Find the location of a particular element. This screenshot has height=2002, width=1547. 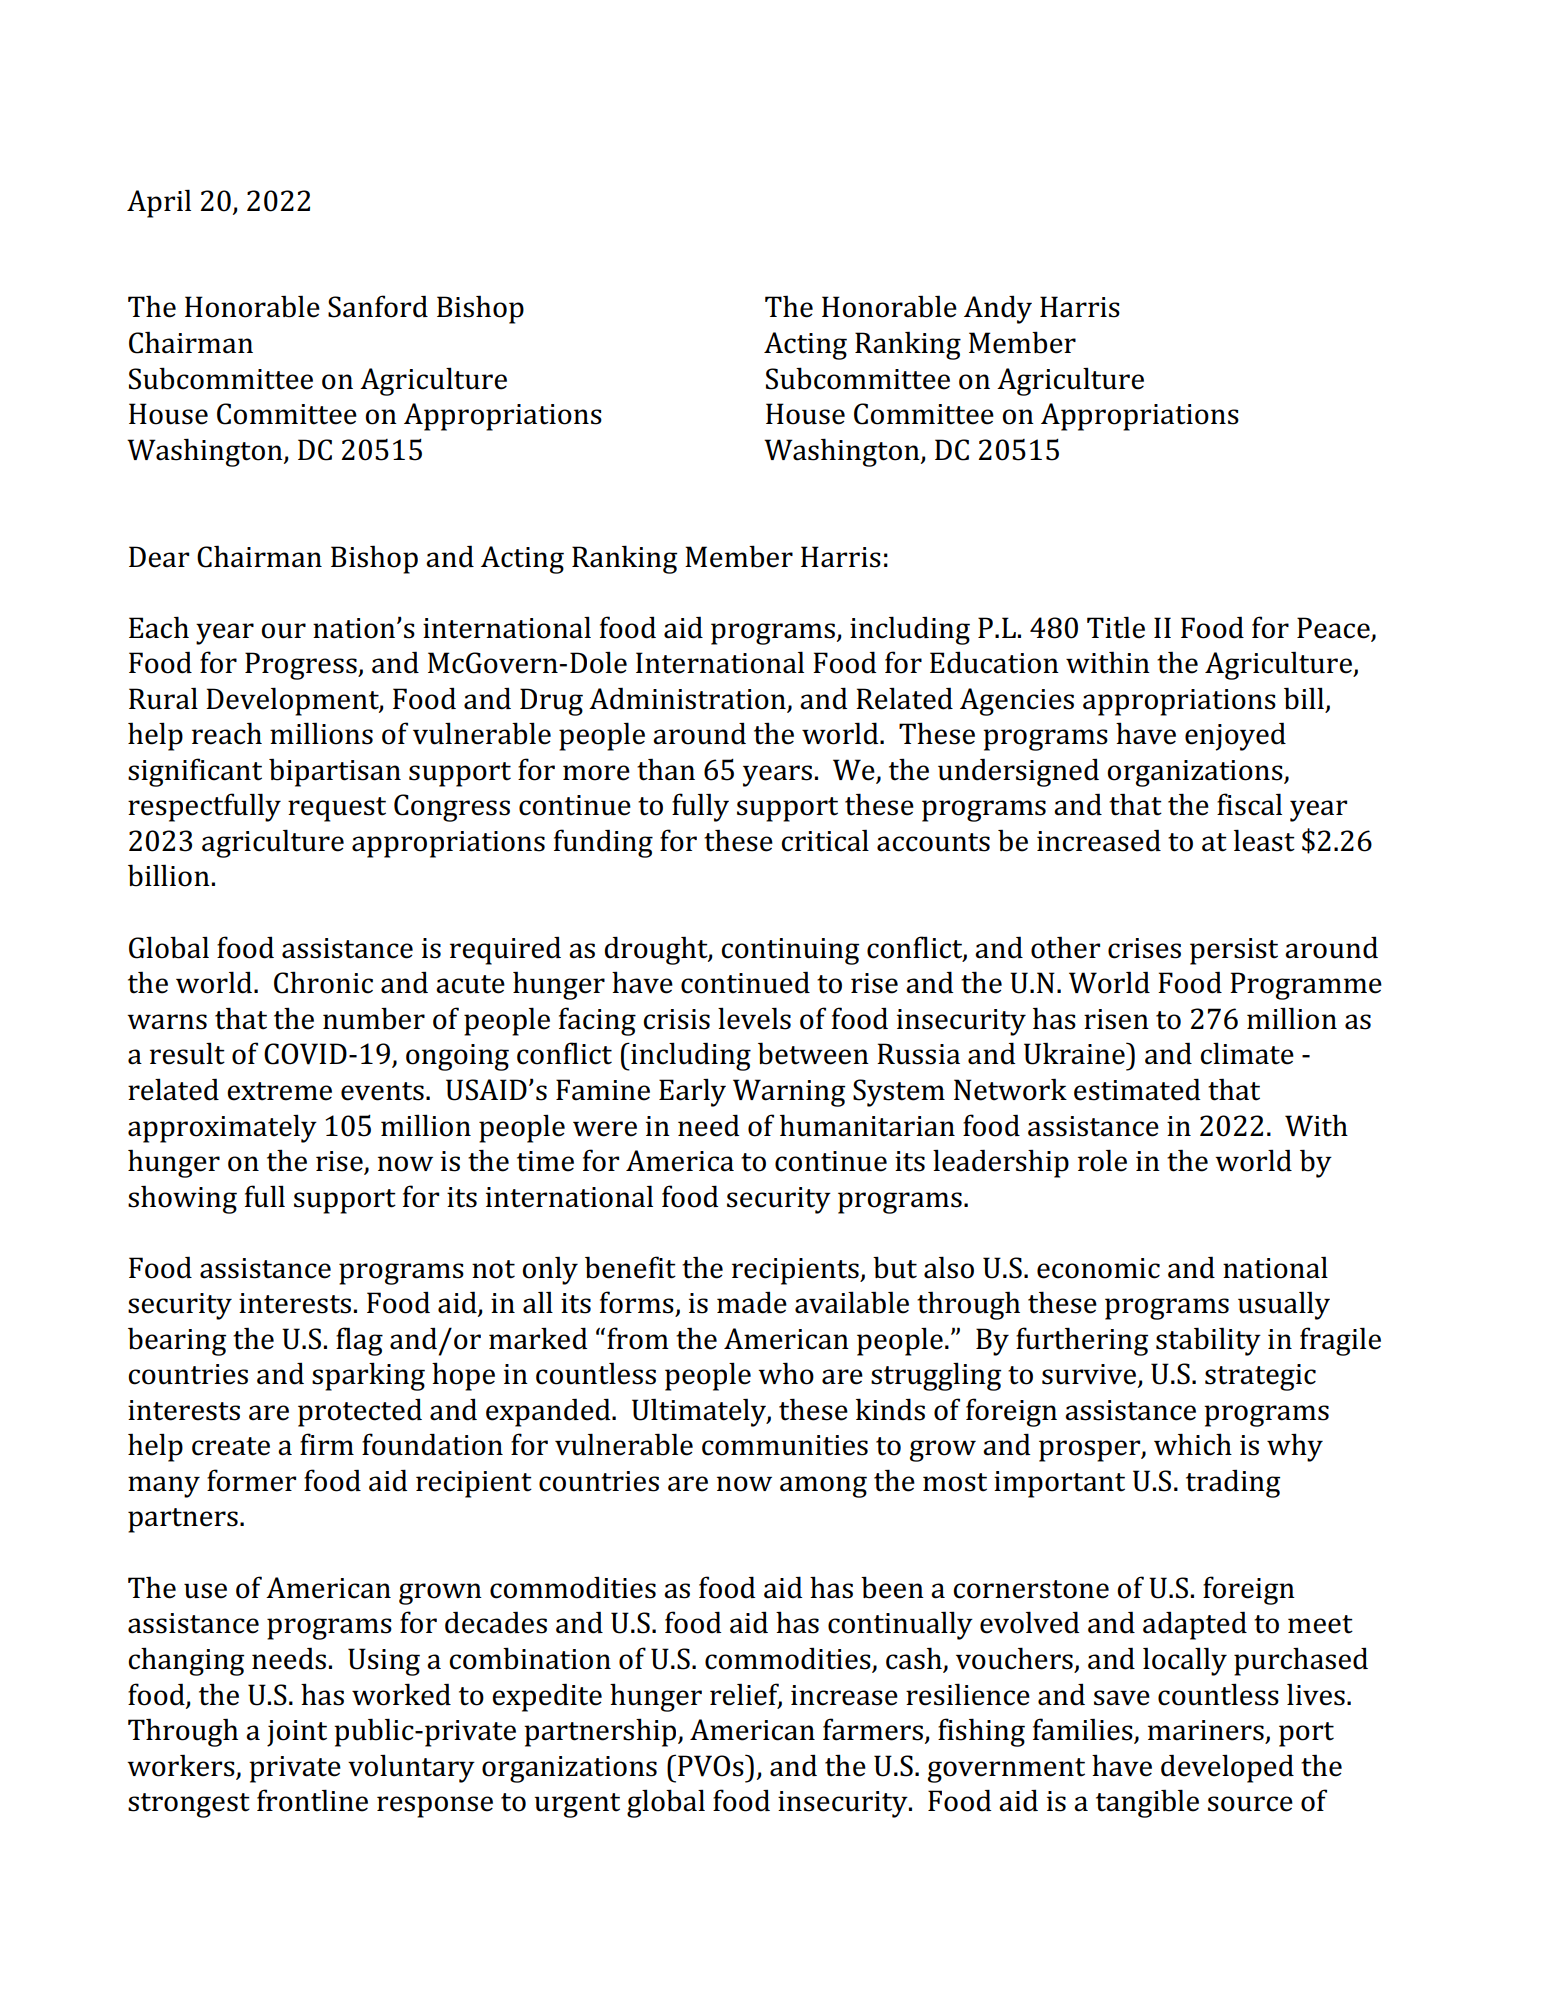

persist is located at coordinates (1234, 951).
